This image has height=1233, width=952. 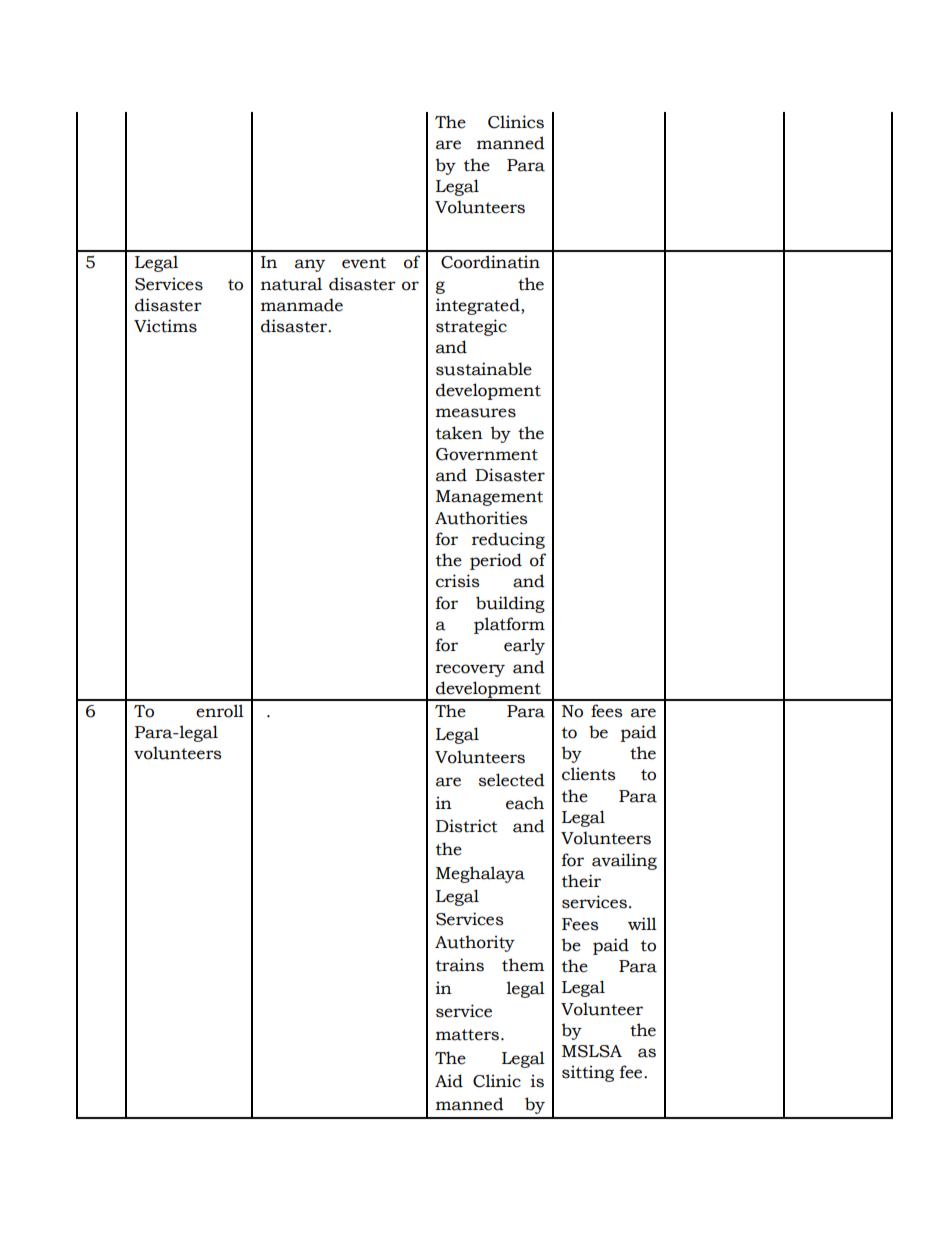 What do you see at coordinates (165, 326) in the image?
I see `Victims` at bounding box center [165, 326].
